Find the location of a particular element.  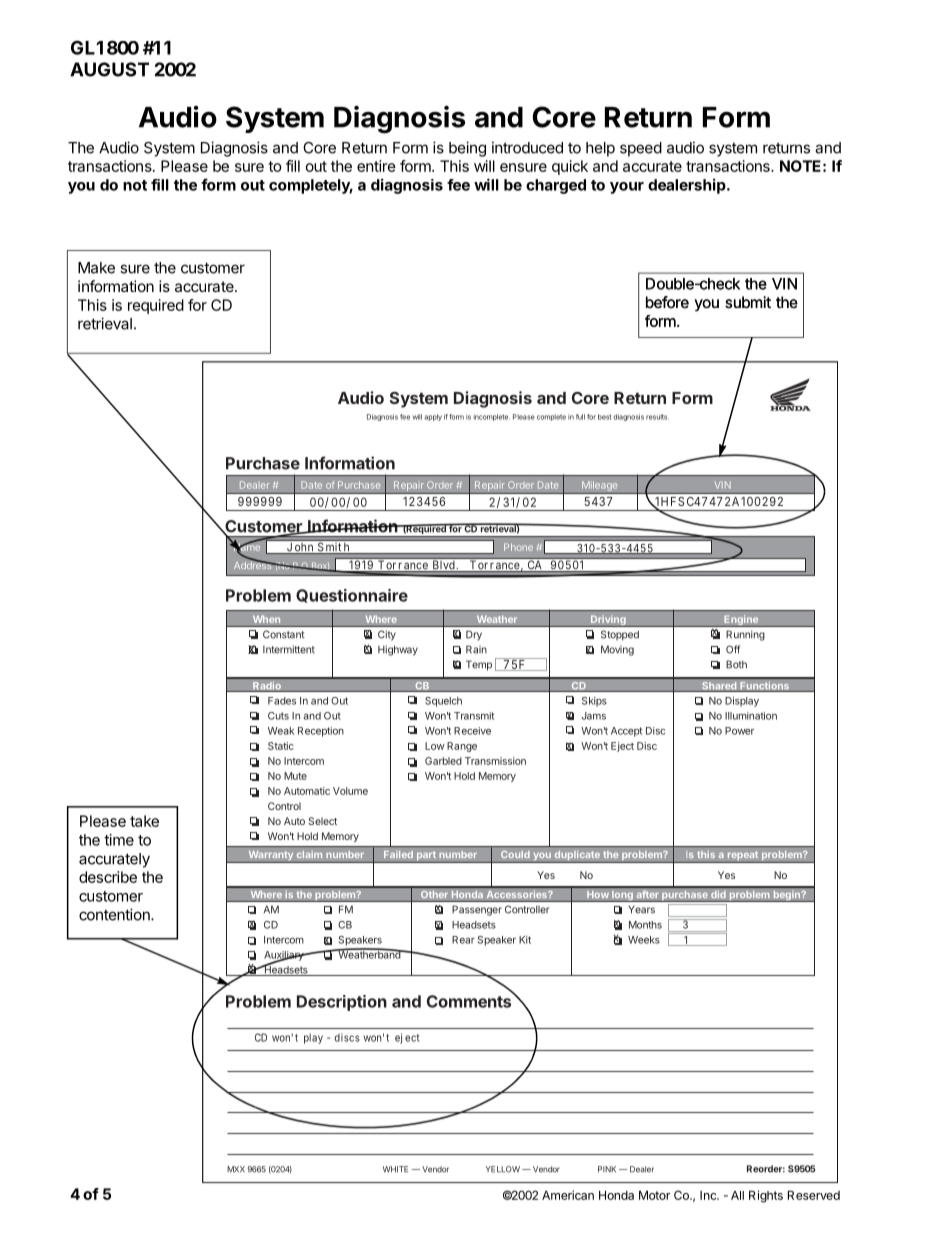

being is located at coordinates (467, 149).
